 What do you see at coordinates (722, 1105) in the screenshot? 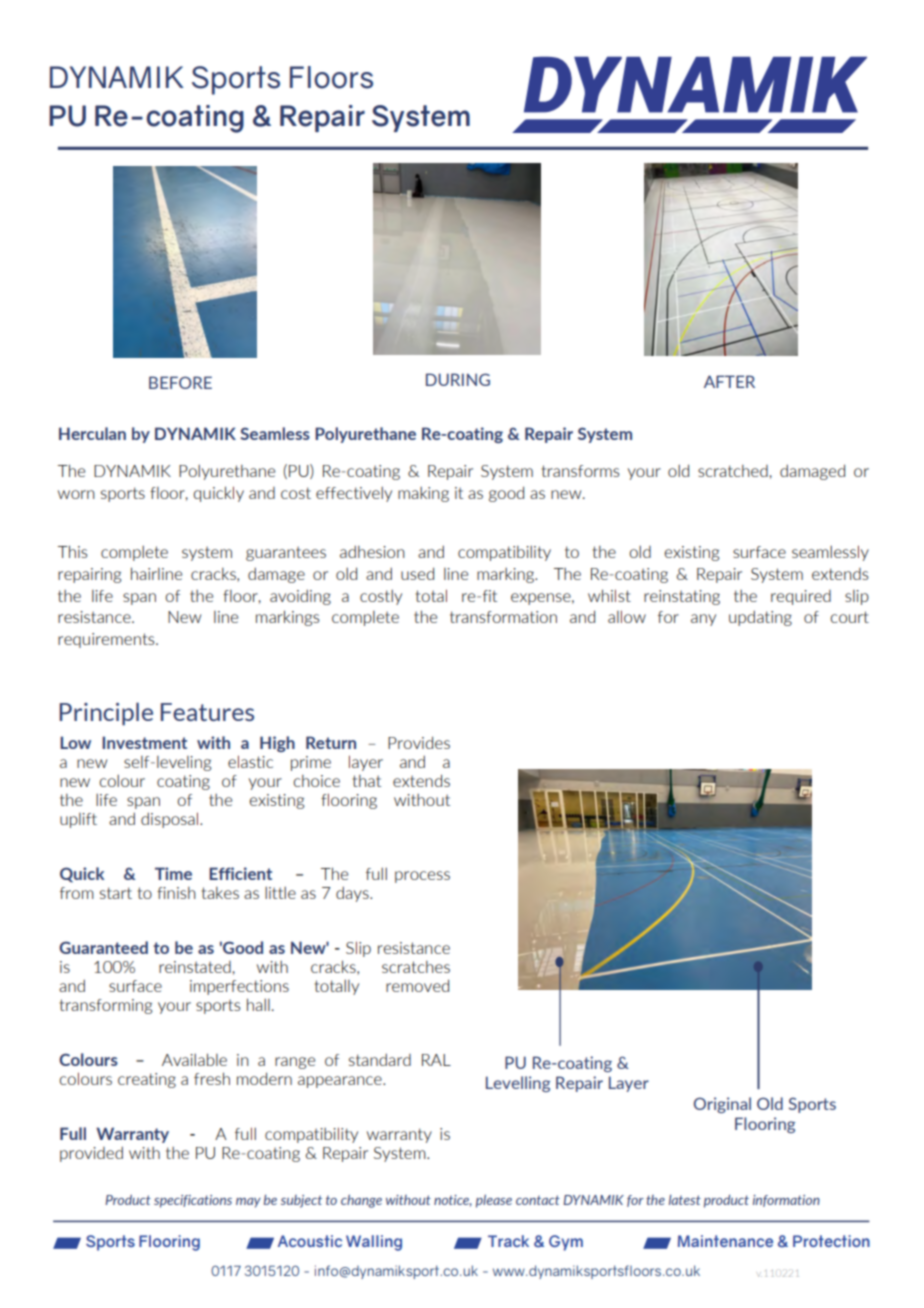
I see `Original` at bounding box center [722, 1105].
